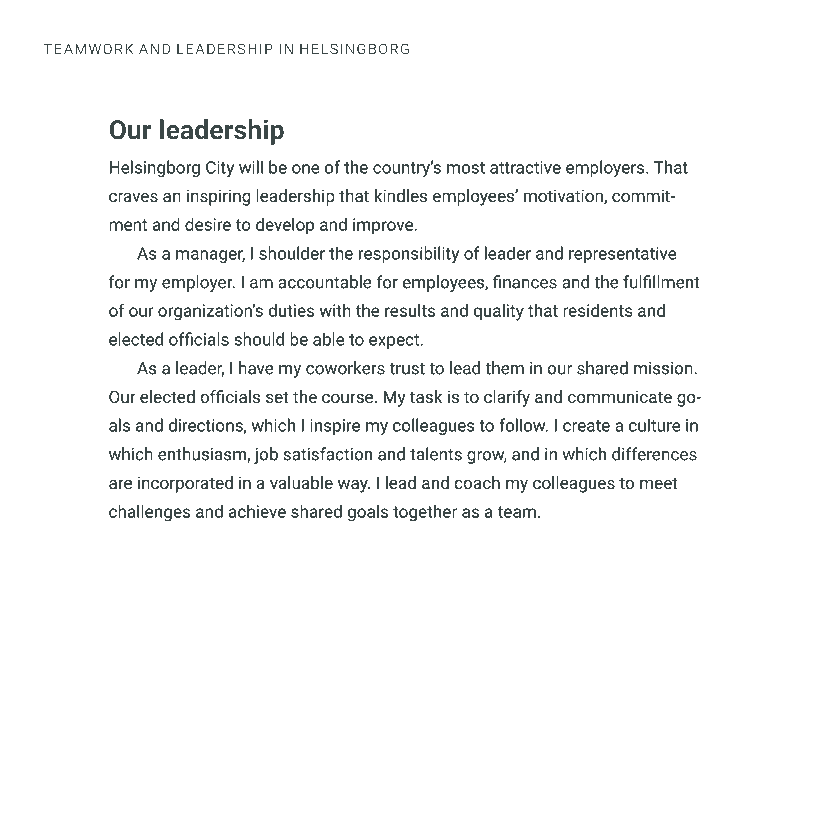 This screenshot has width=813, height=813. Describe the element at coordinates (659, 483) in the screenshot. I see `meet` at that location.
